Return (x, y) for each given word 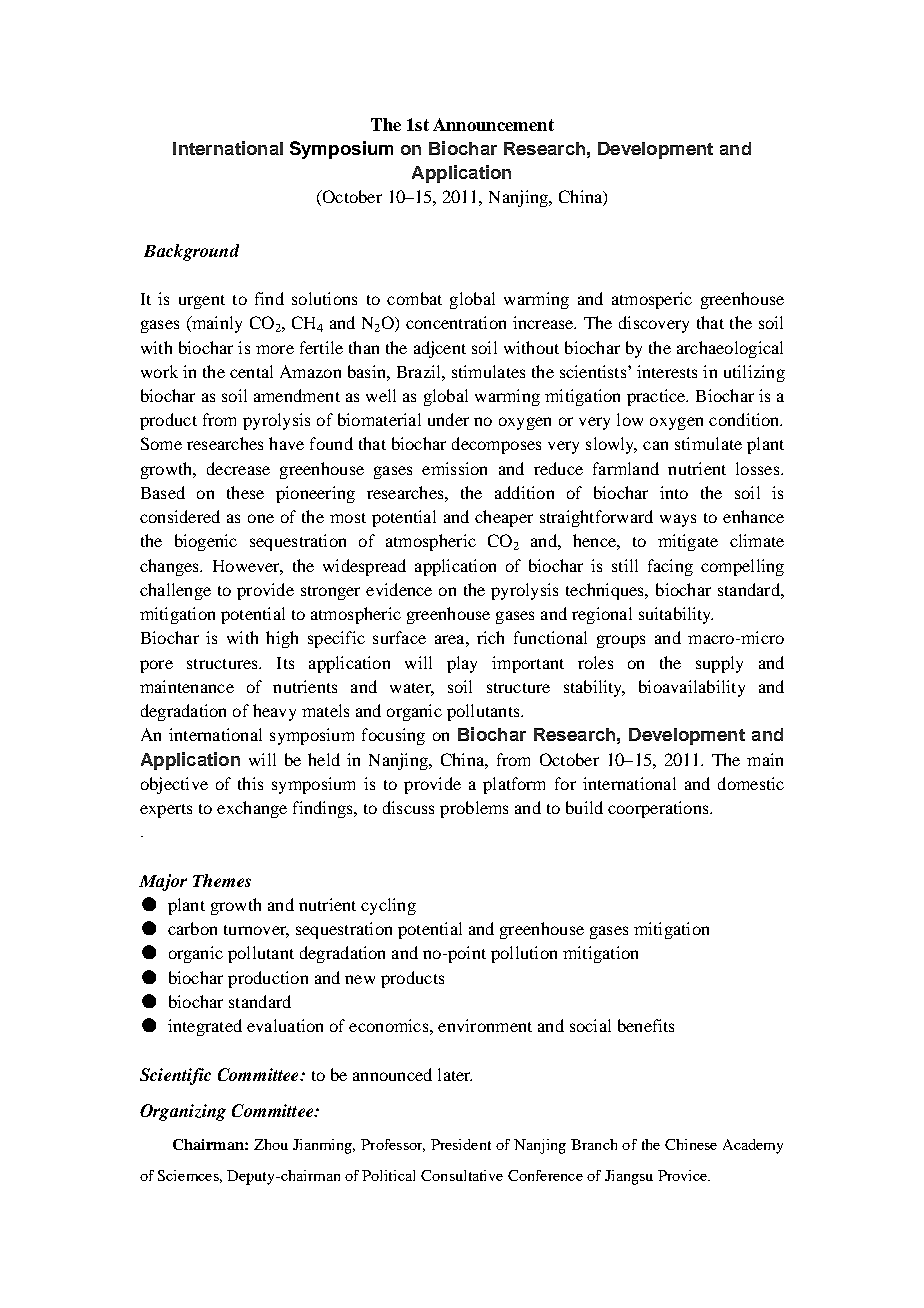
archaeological (730, 349)
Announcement (493, 124)
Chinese (691, 1144)
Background (191, 252)
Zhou (271, 1144)
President (461, 1144)
